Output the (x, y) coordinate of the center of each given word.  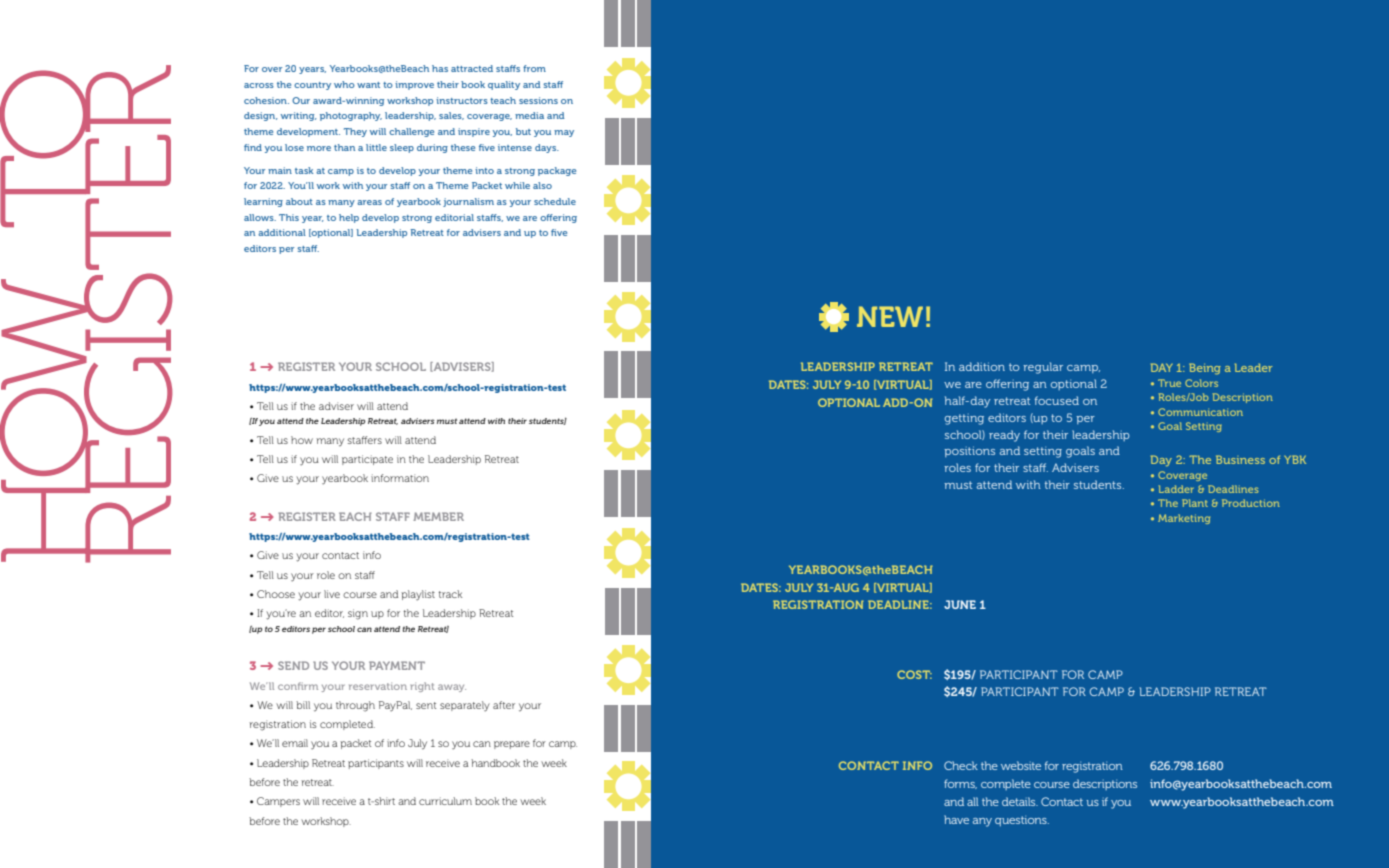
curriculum (445, 801)
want (368, 85)
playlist (418, 595)
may (564, 133)
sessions (538, 100)
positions (969, 451)
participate (367, 460)
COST (914, 674)
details (1020, 801)
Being (1205, 369)
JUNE (960, 604)
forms (960, 784)
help (349, 218)
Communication (1200, 412)
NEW (890, 316)
